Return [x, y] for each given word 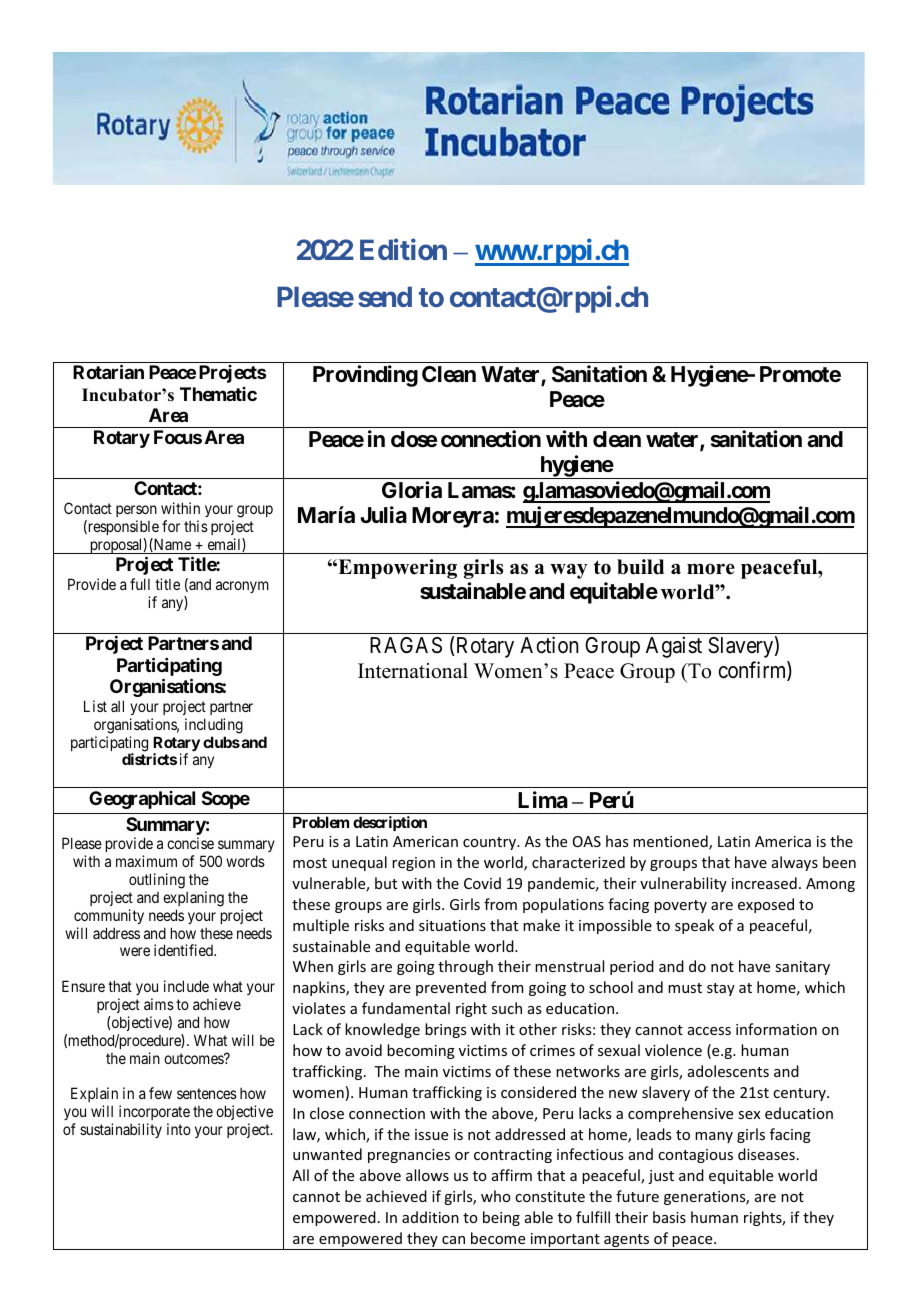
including [214, 726]
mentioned [671, 842]
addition [430, 1217]
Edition [403, 249]
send [385, 296]
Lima [543, 800]
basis [669, 1217]
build [640, 567]
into [179, 1129]
